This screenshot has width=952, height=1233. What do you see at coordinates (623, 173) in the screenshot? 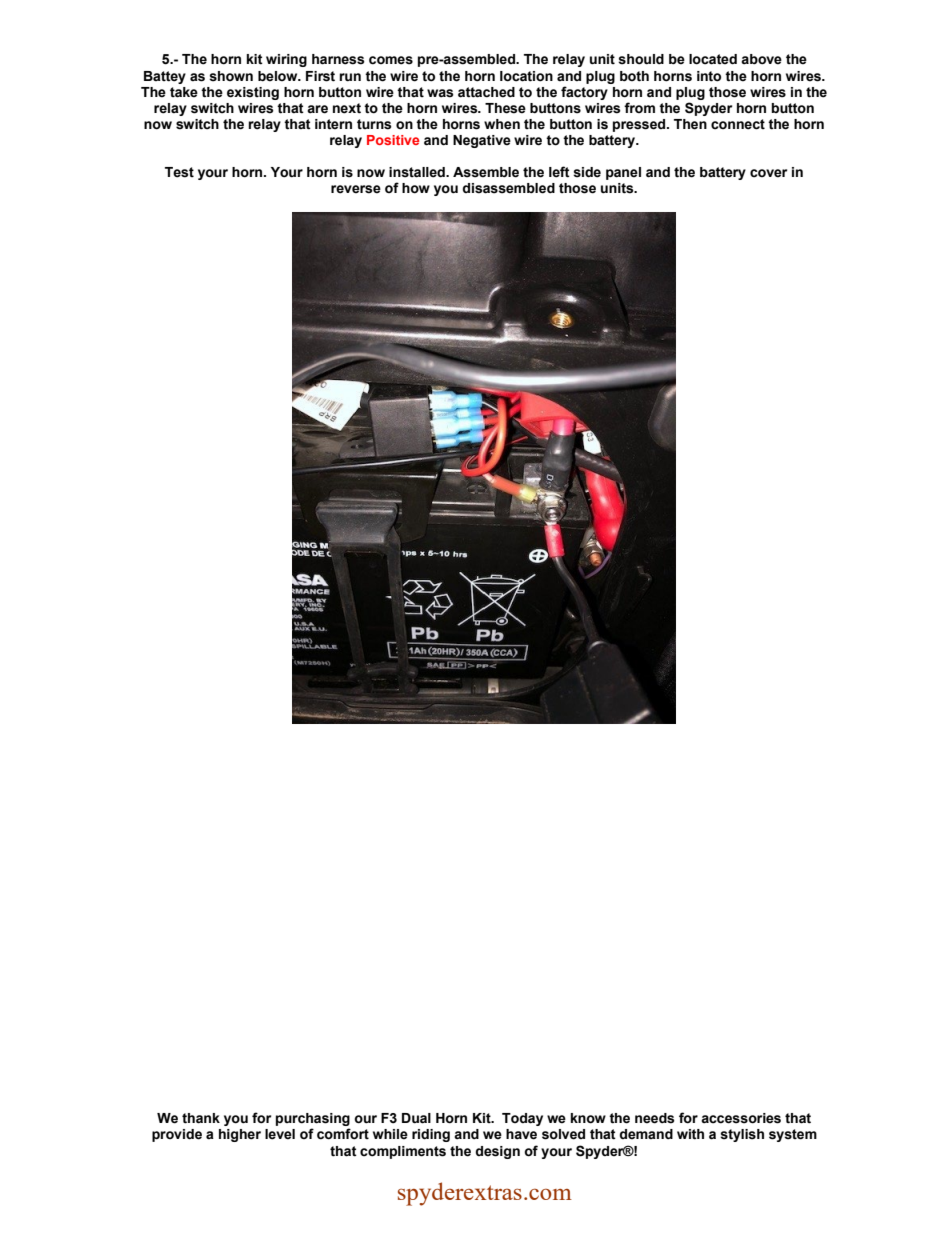
I see `panel` at bounding box center [623, 173].
